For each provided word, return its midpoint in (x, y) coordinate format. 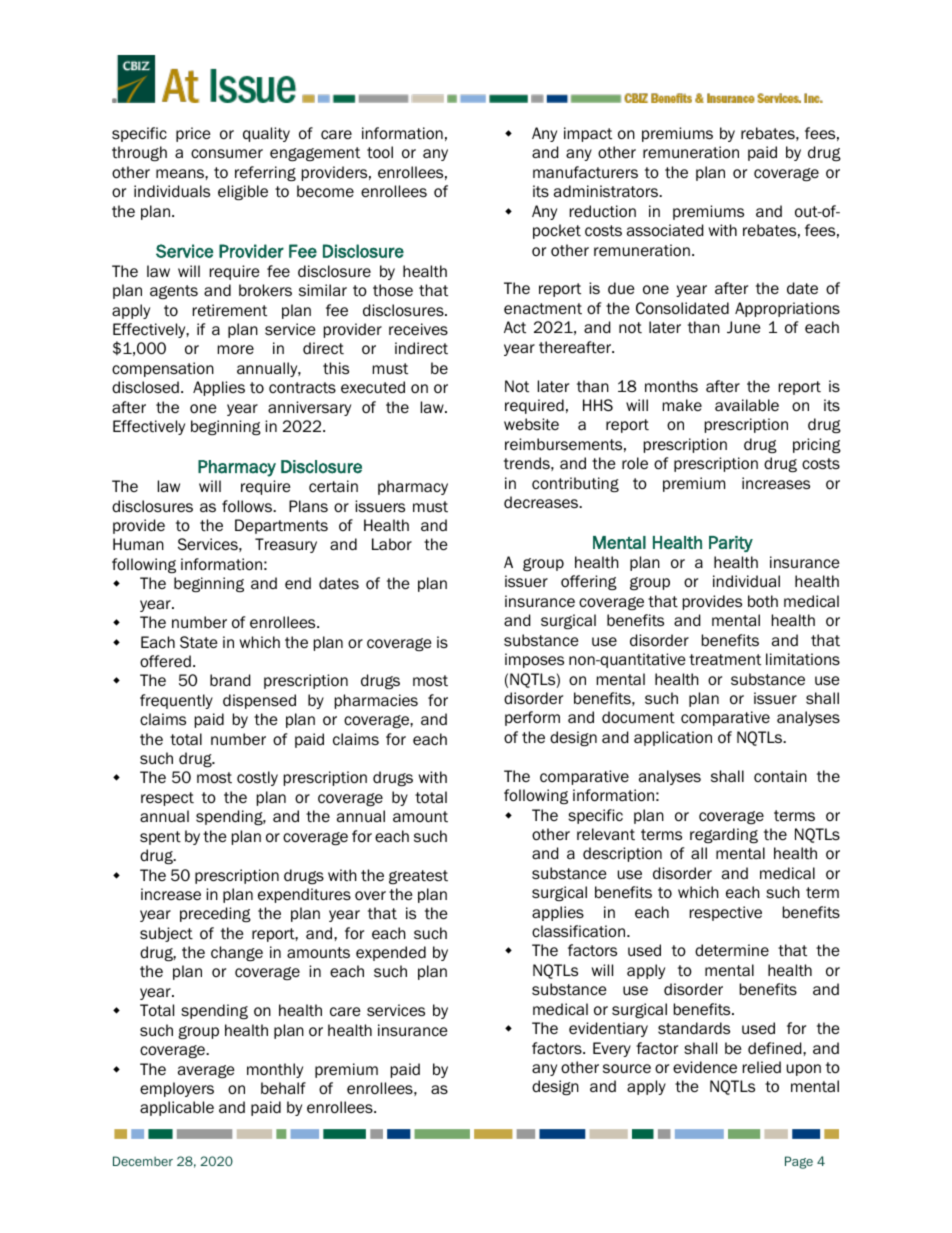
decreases (542, 502)
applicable (177, 1108)
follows (248, 506)
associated (665, 230)
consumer (227, 153)
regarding (724, 835)
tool (380, 152)
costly (257, 778)
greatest (418, 877)
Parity (731, 544)
